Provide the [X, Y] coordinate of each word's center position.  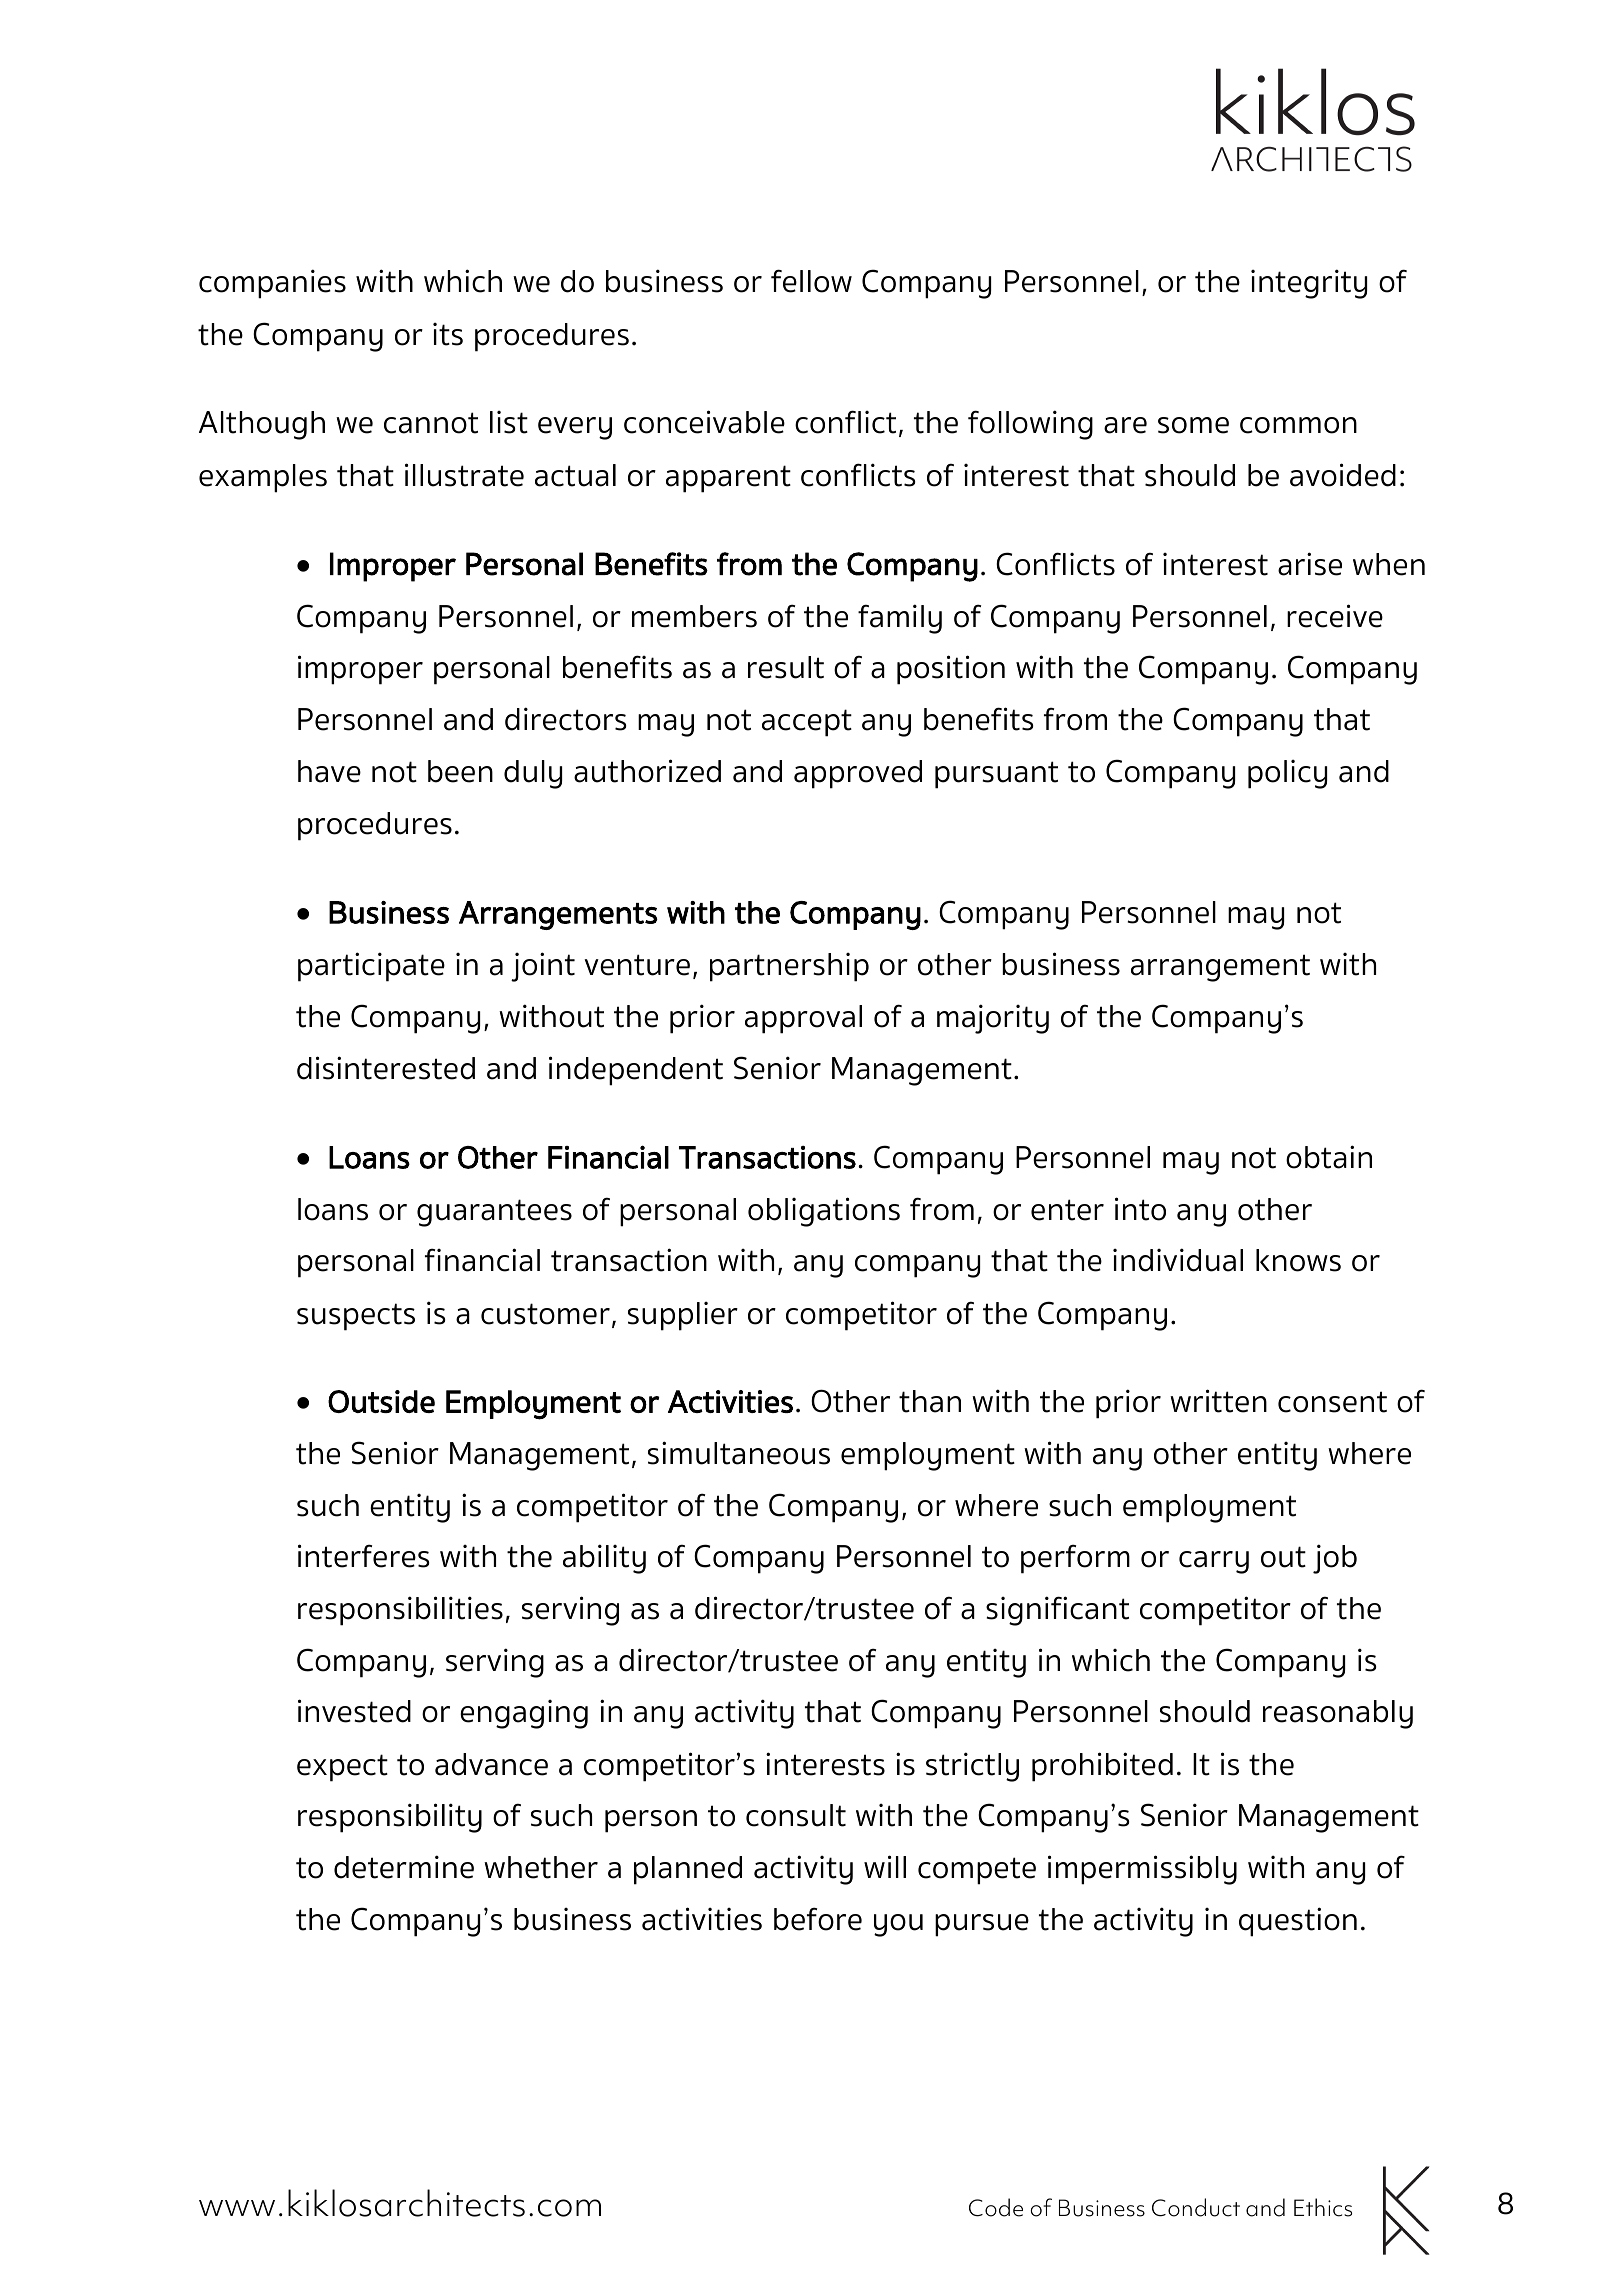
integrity [1309, 284]
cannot [431, 423]
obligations [824, 1212]
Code [996, 2207]
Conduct [1196, 2207]
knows [1298, 1260]
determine [404, 1867]
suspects [356, 1317]
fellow [811, 281]
